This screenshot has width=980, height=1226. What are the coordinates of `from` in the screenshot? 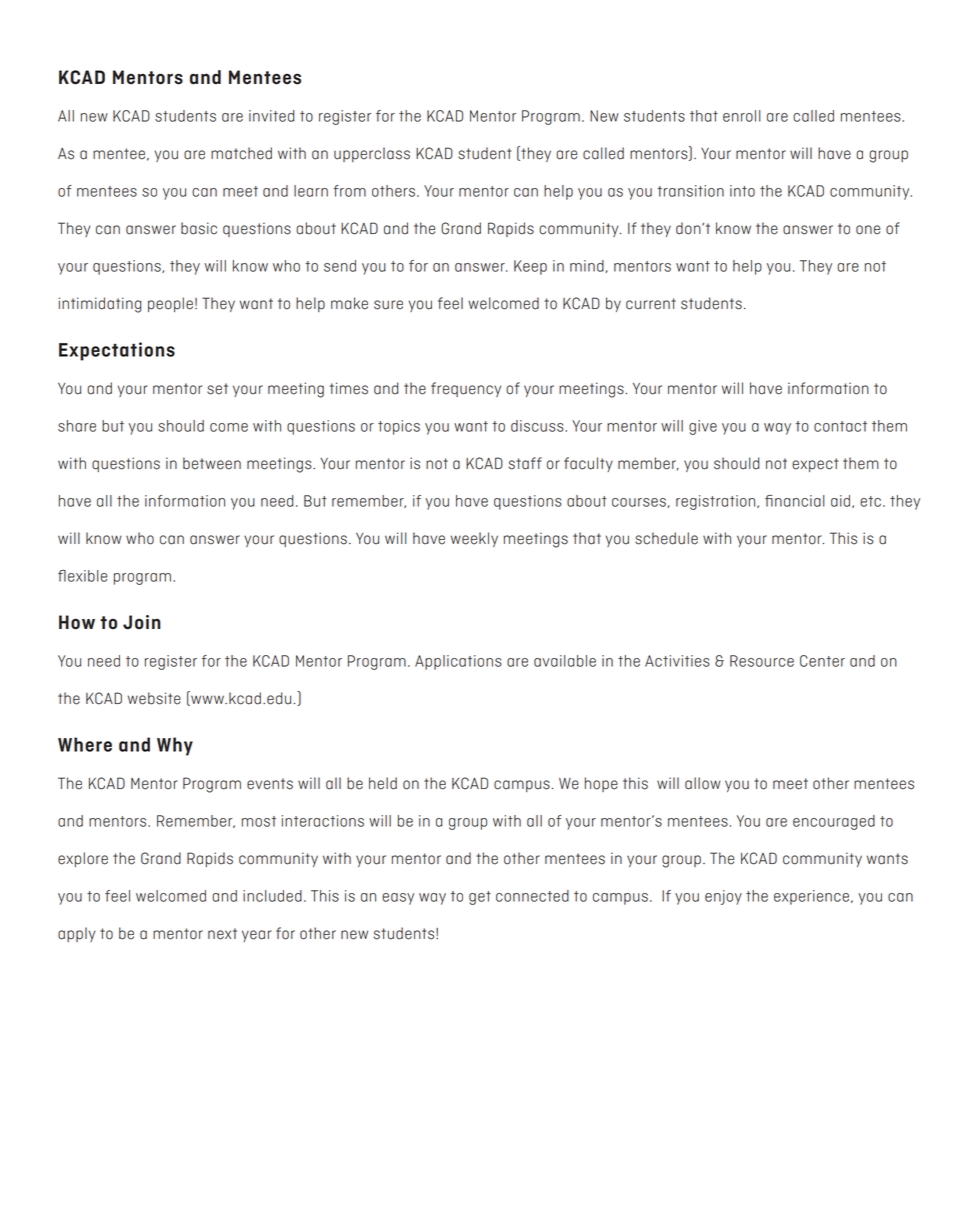 It's located at (350, 191).
